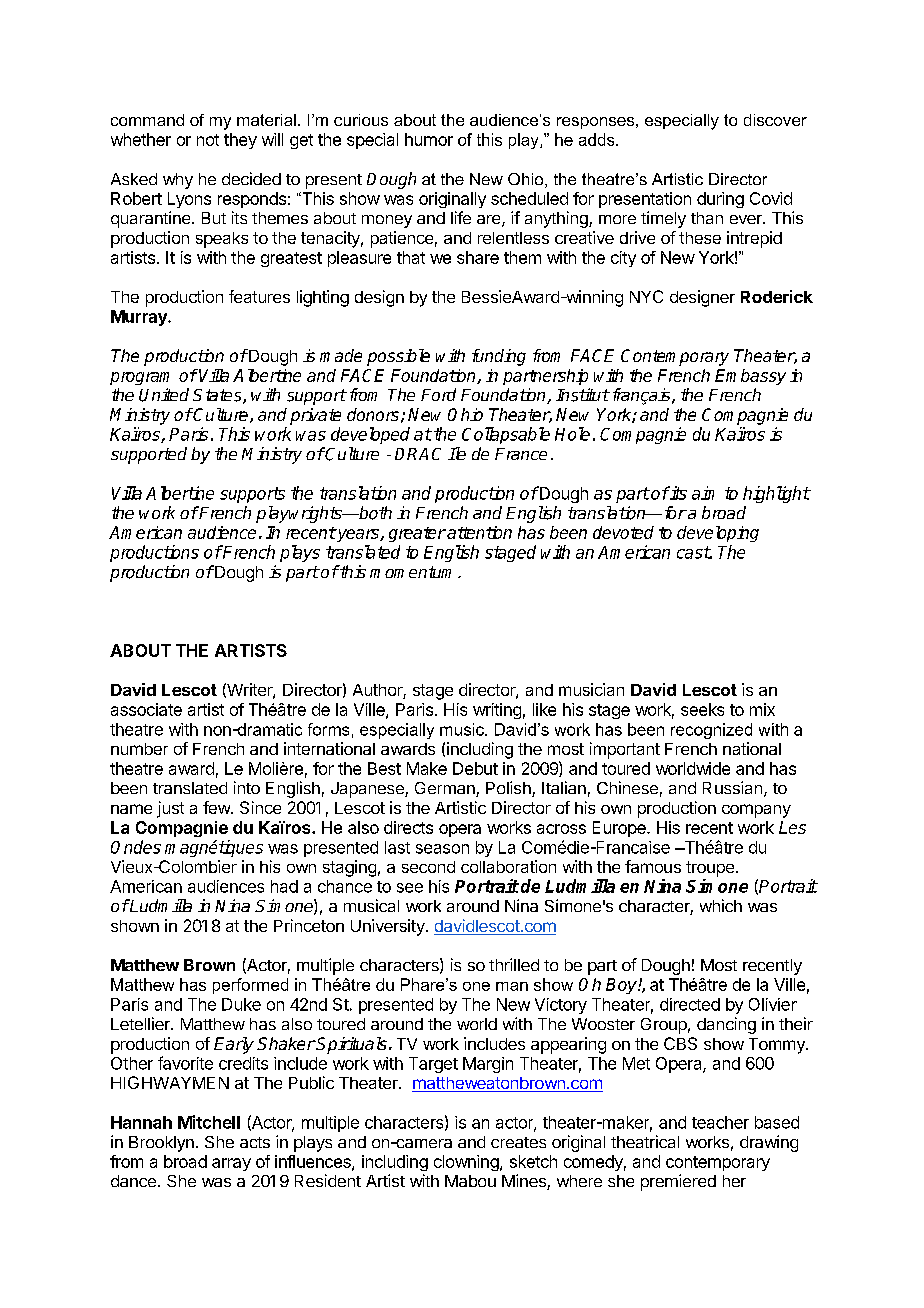 The width and height of the screenshot is (924, 1308). Describe the element at coordinates (231, 1164) in the screenshot. I see `array` at that location.
